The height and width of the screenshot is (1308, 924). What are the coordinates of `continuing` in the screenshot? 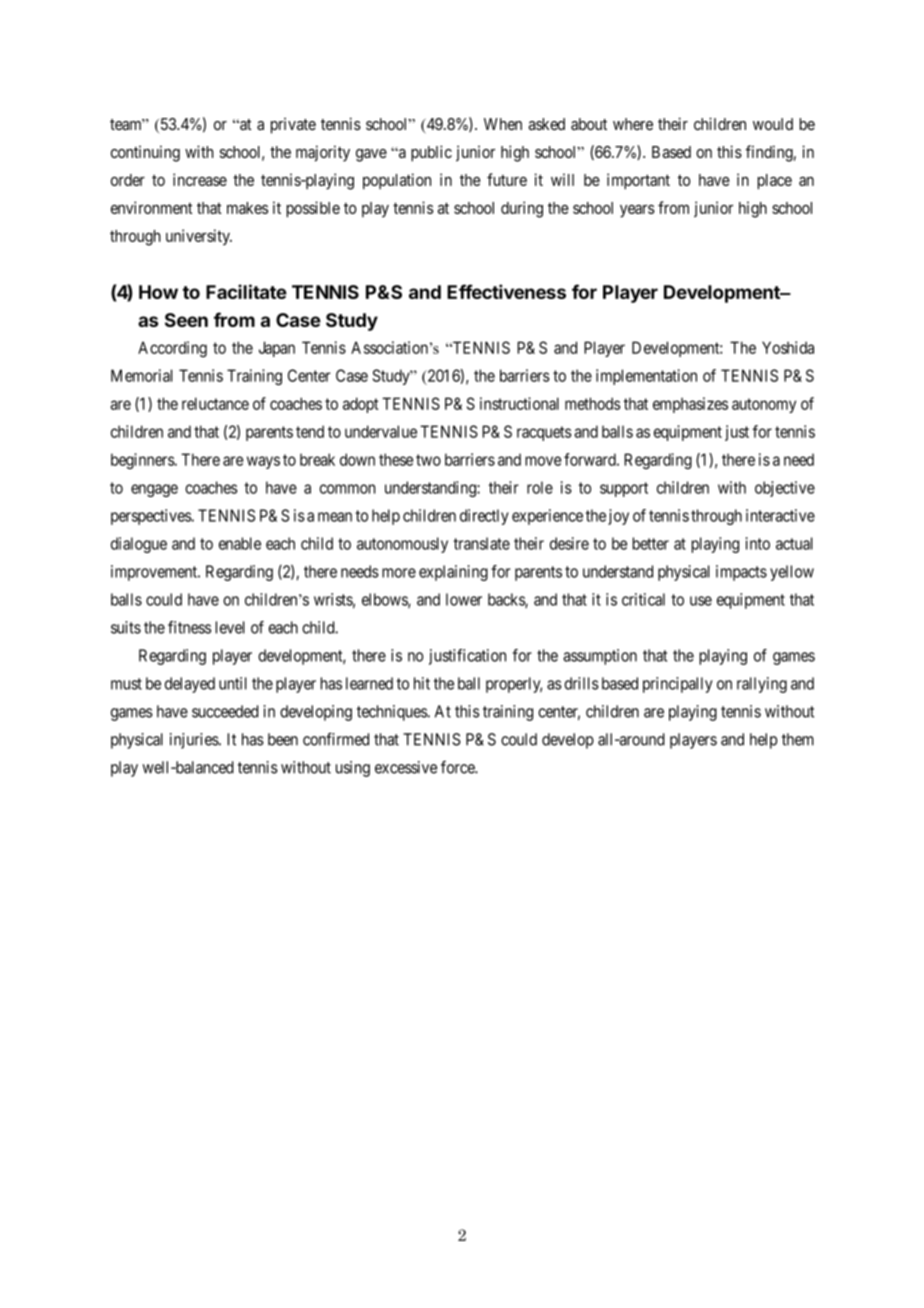 It's located at (145, 153).
